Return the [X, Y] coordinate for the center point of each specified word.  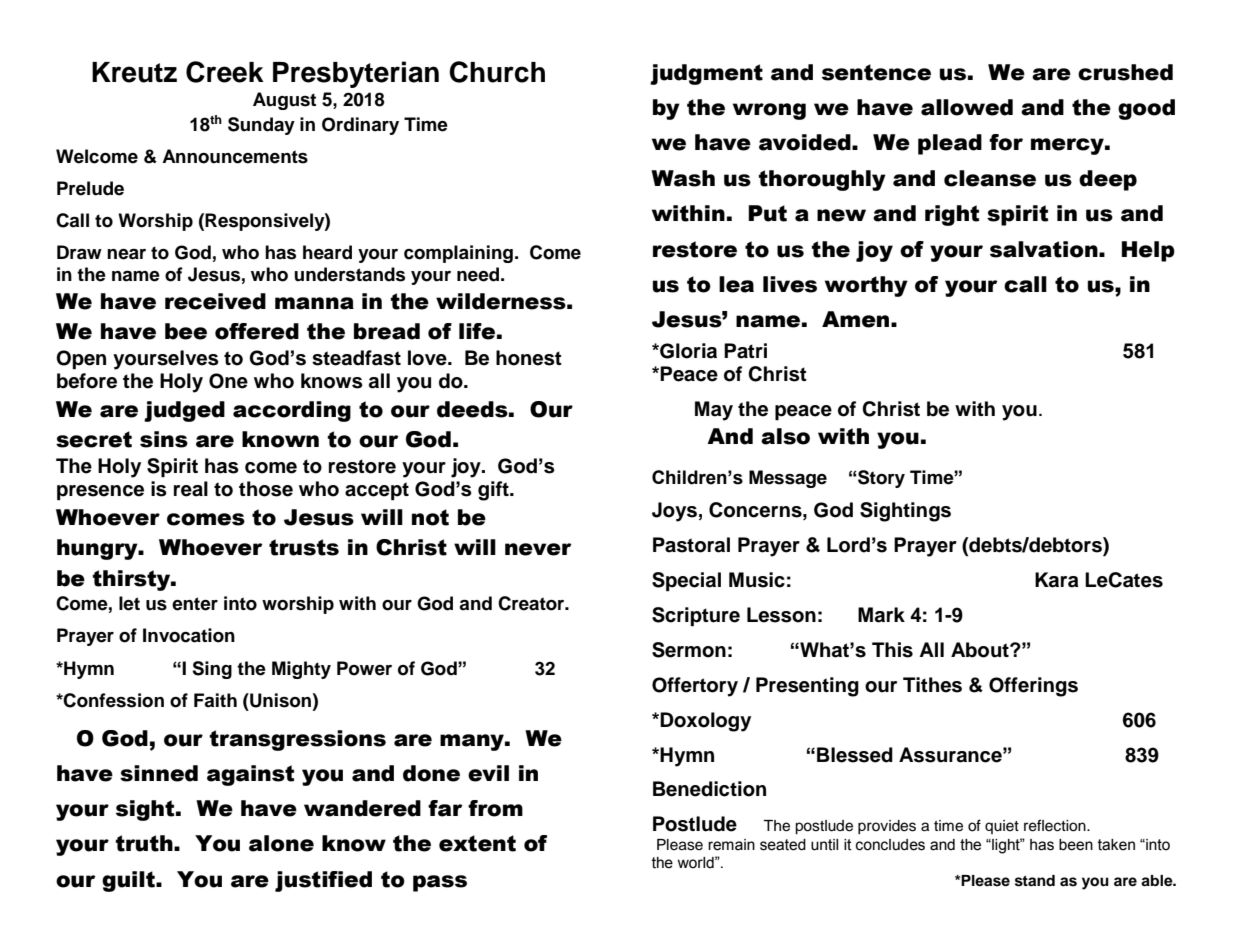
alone [281, 843]
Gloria [687, 351]
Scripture [696, 617]
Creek [225, 72]
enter [195, 604]
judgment [706, 74]
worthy [866, 286]
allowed [967, 107]
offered [257, 331]
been [1076, 845]
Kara [1057, 580]
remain [731, 845]
